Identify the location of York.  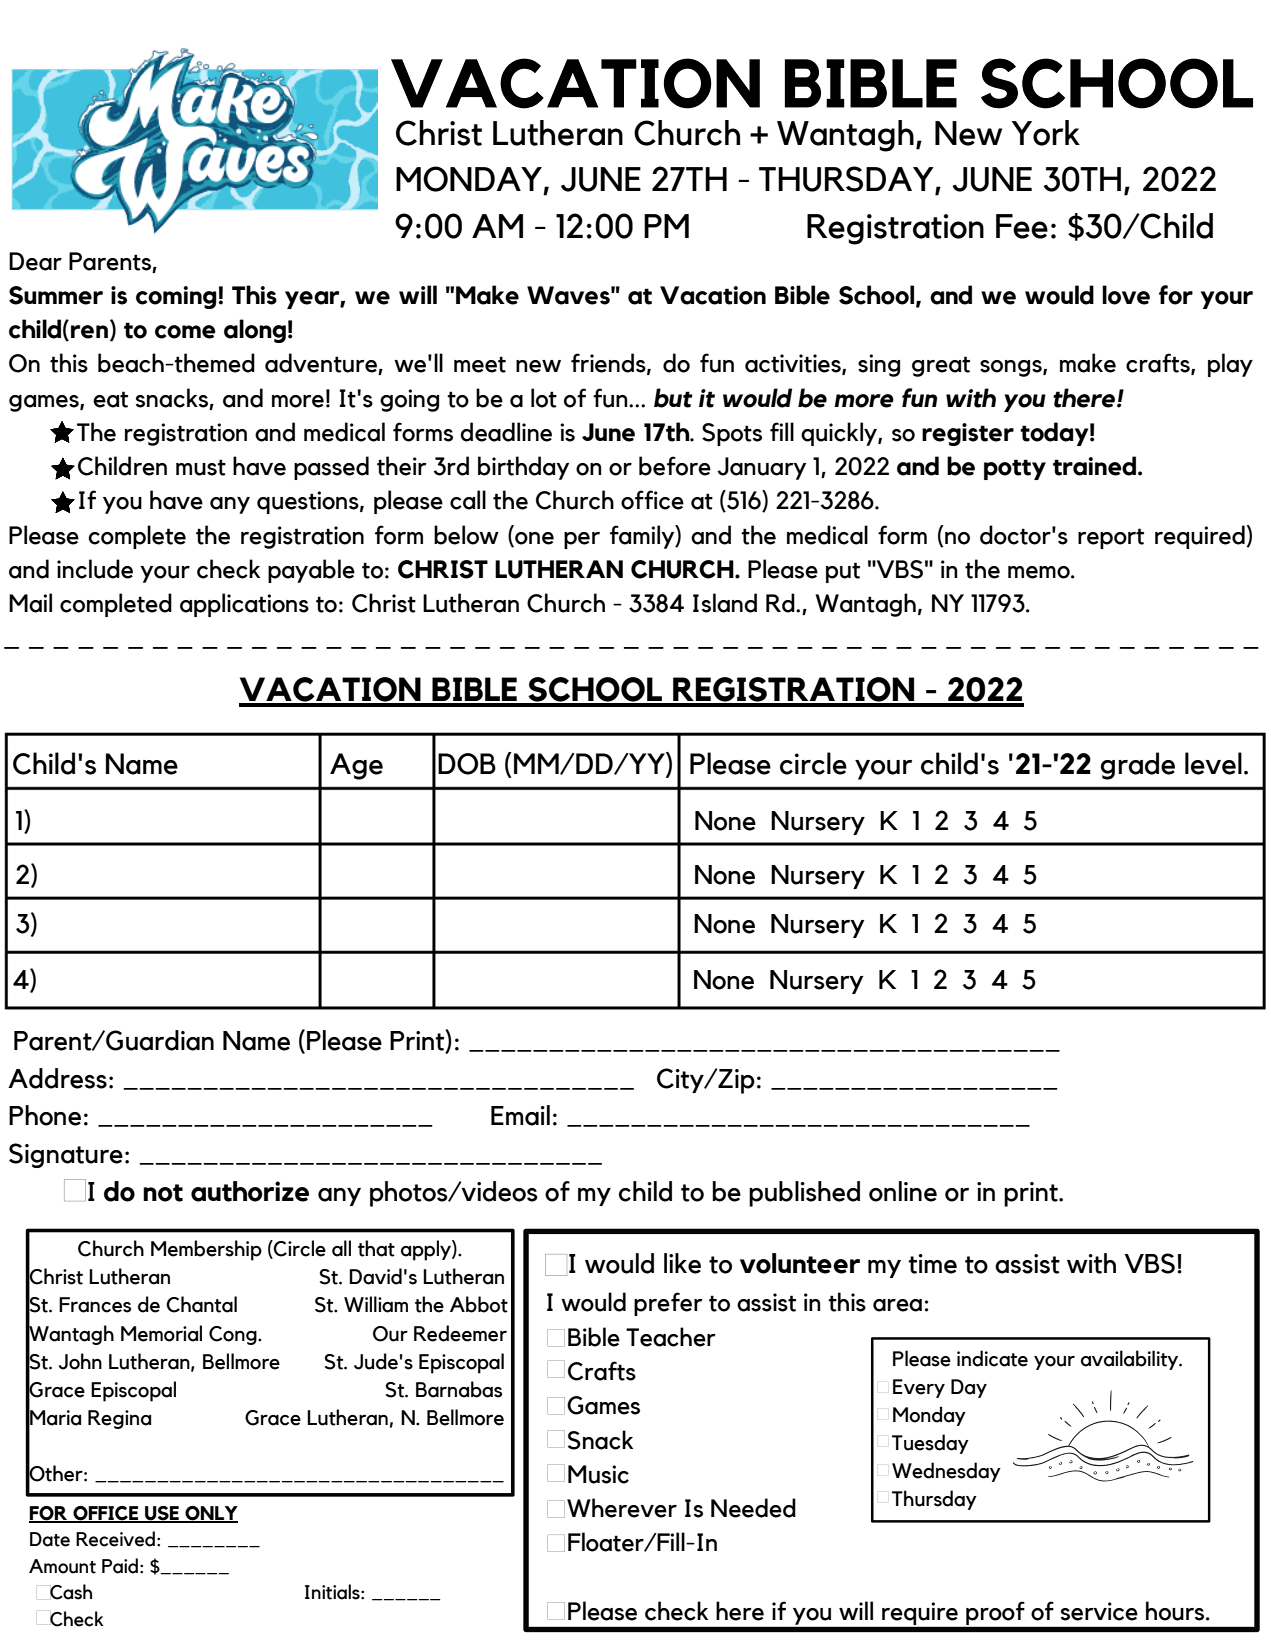
(1046, 133).
